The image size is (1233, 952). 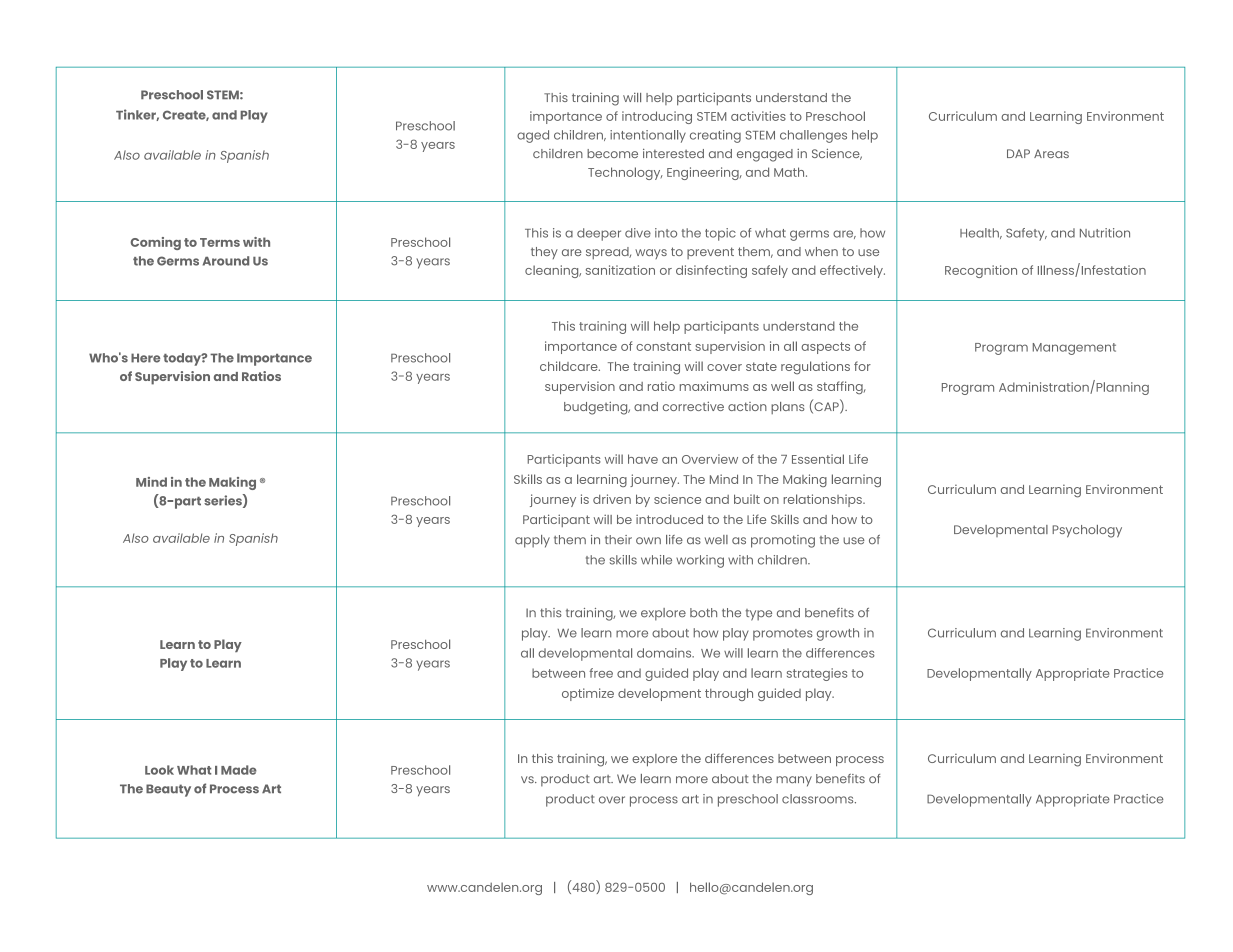 What do you see at coordinates (220, 242) in the screenshot?
I see `Terms` at bounding box center [220, 242].
